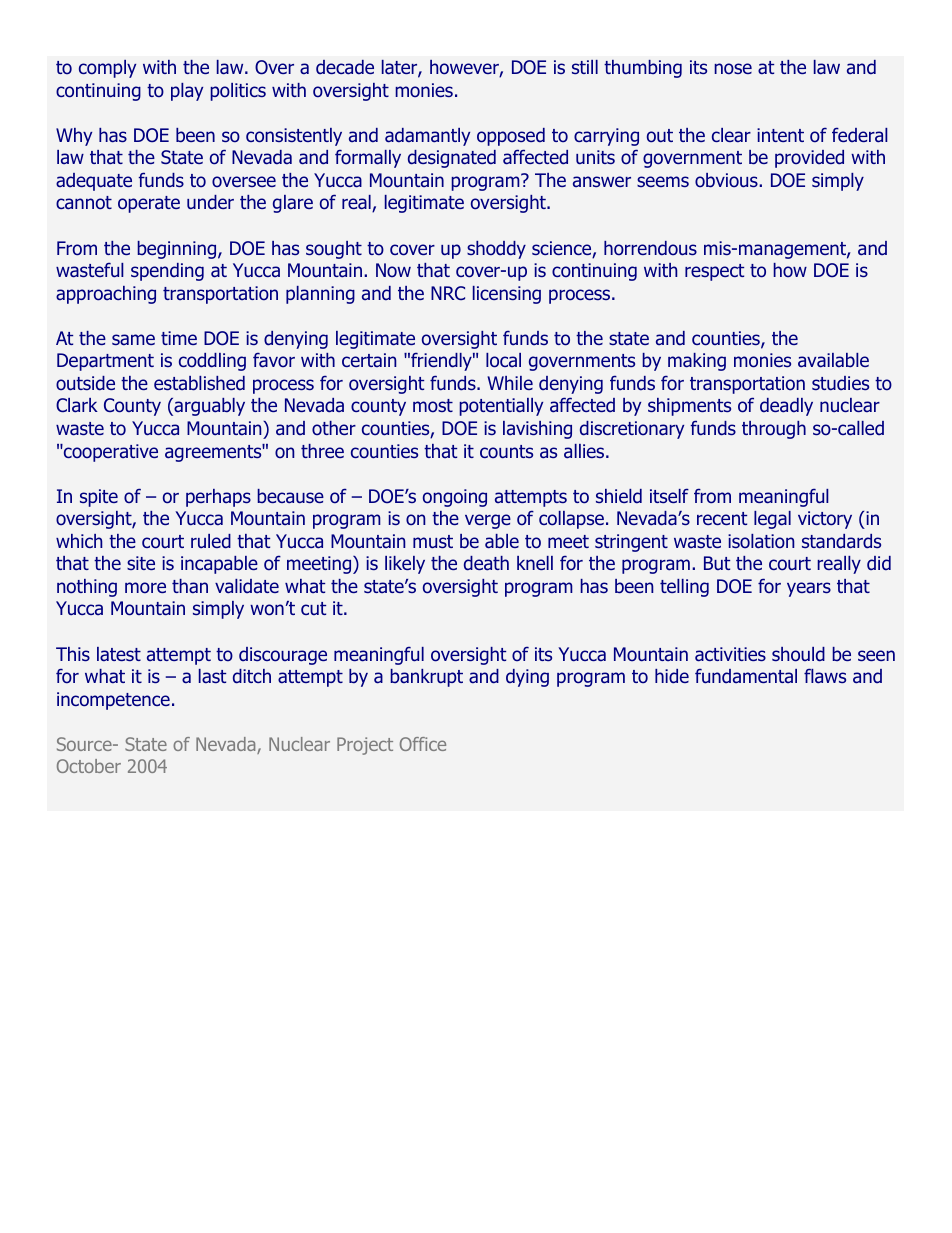  I want to click on nose, so click(733, 69).
